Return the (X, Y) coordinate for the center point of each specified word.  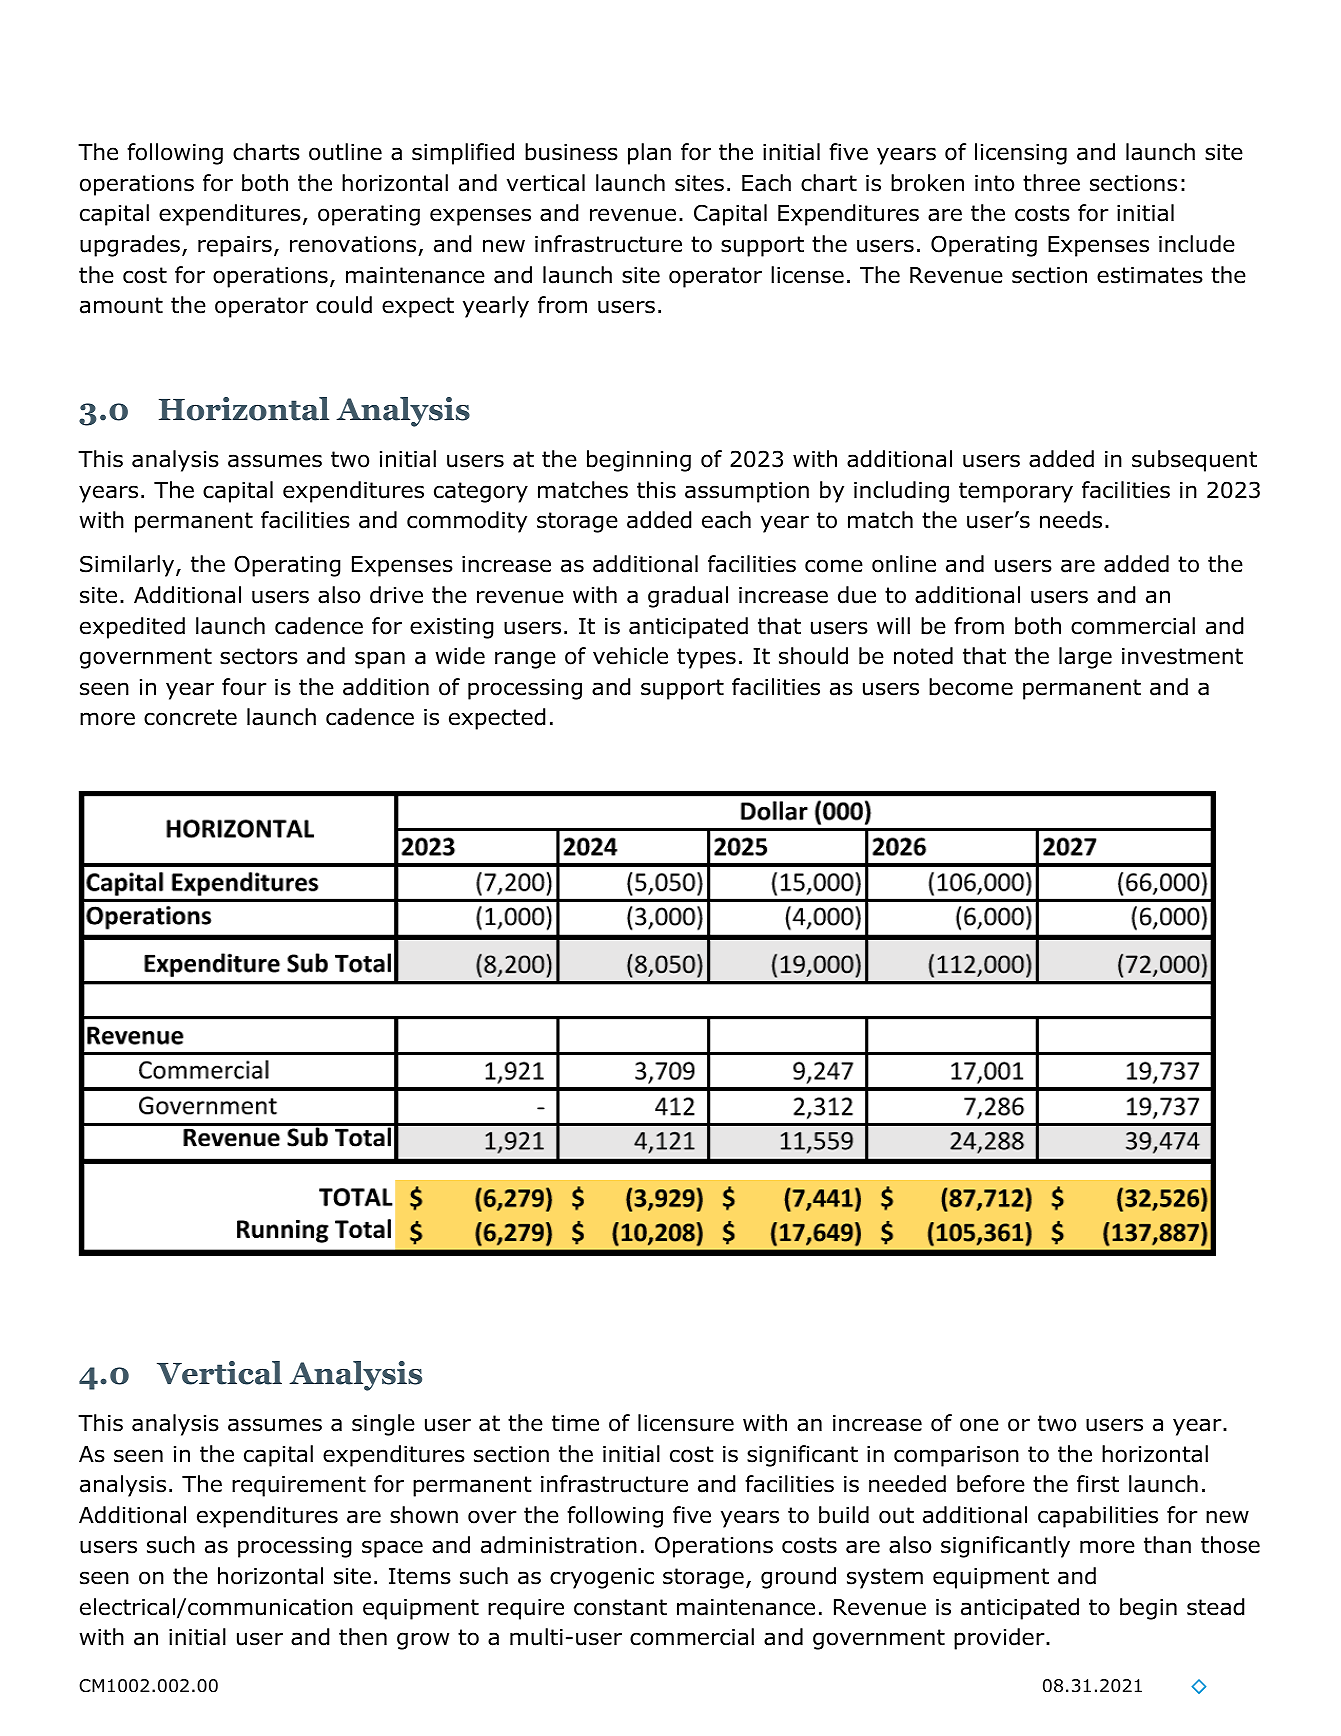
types (706, 658)
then (363, 1637)
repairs (235, 246)
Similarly (128, 566)
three (1051, 183)
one (979, 1425)
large (1085, 658)
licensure (686, 1423)
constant (620, 1607)
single (383, 1425)
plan (649, 154)
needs (1071, 520)
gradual (688, 597)
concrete (190, 717)
